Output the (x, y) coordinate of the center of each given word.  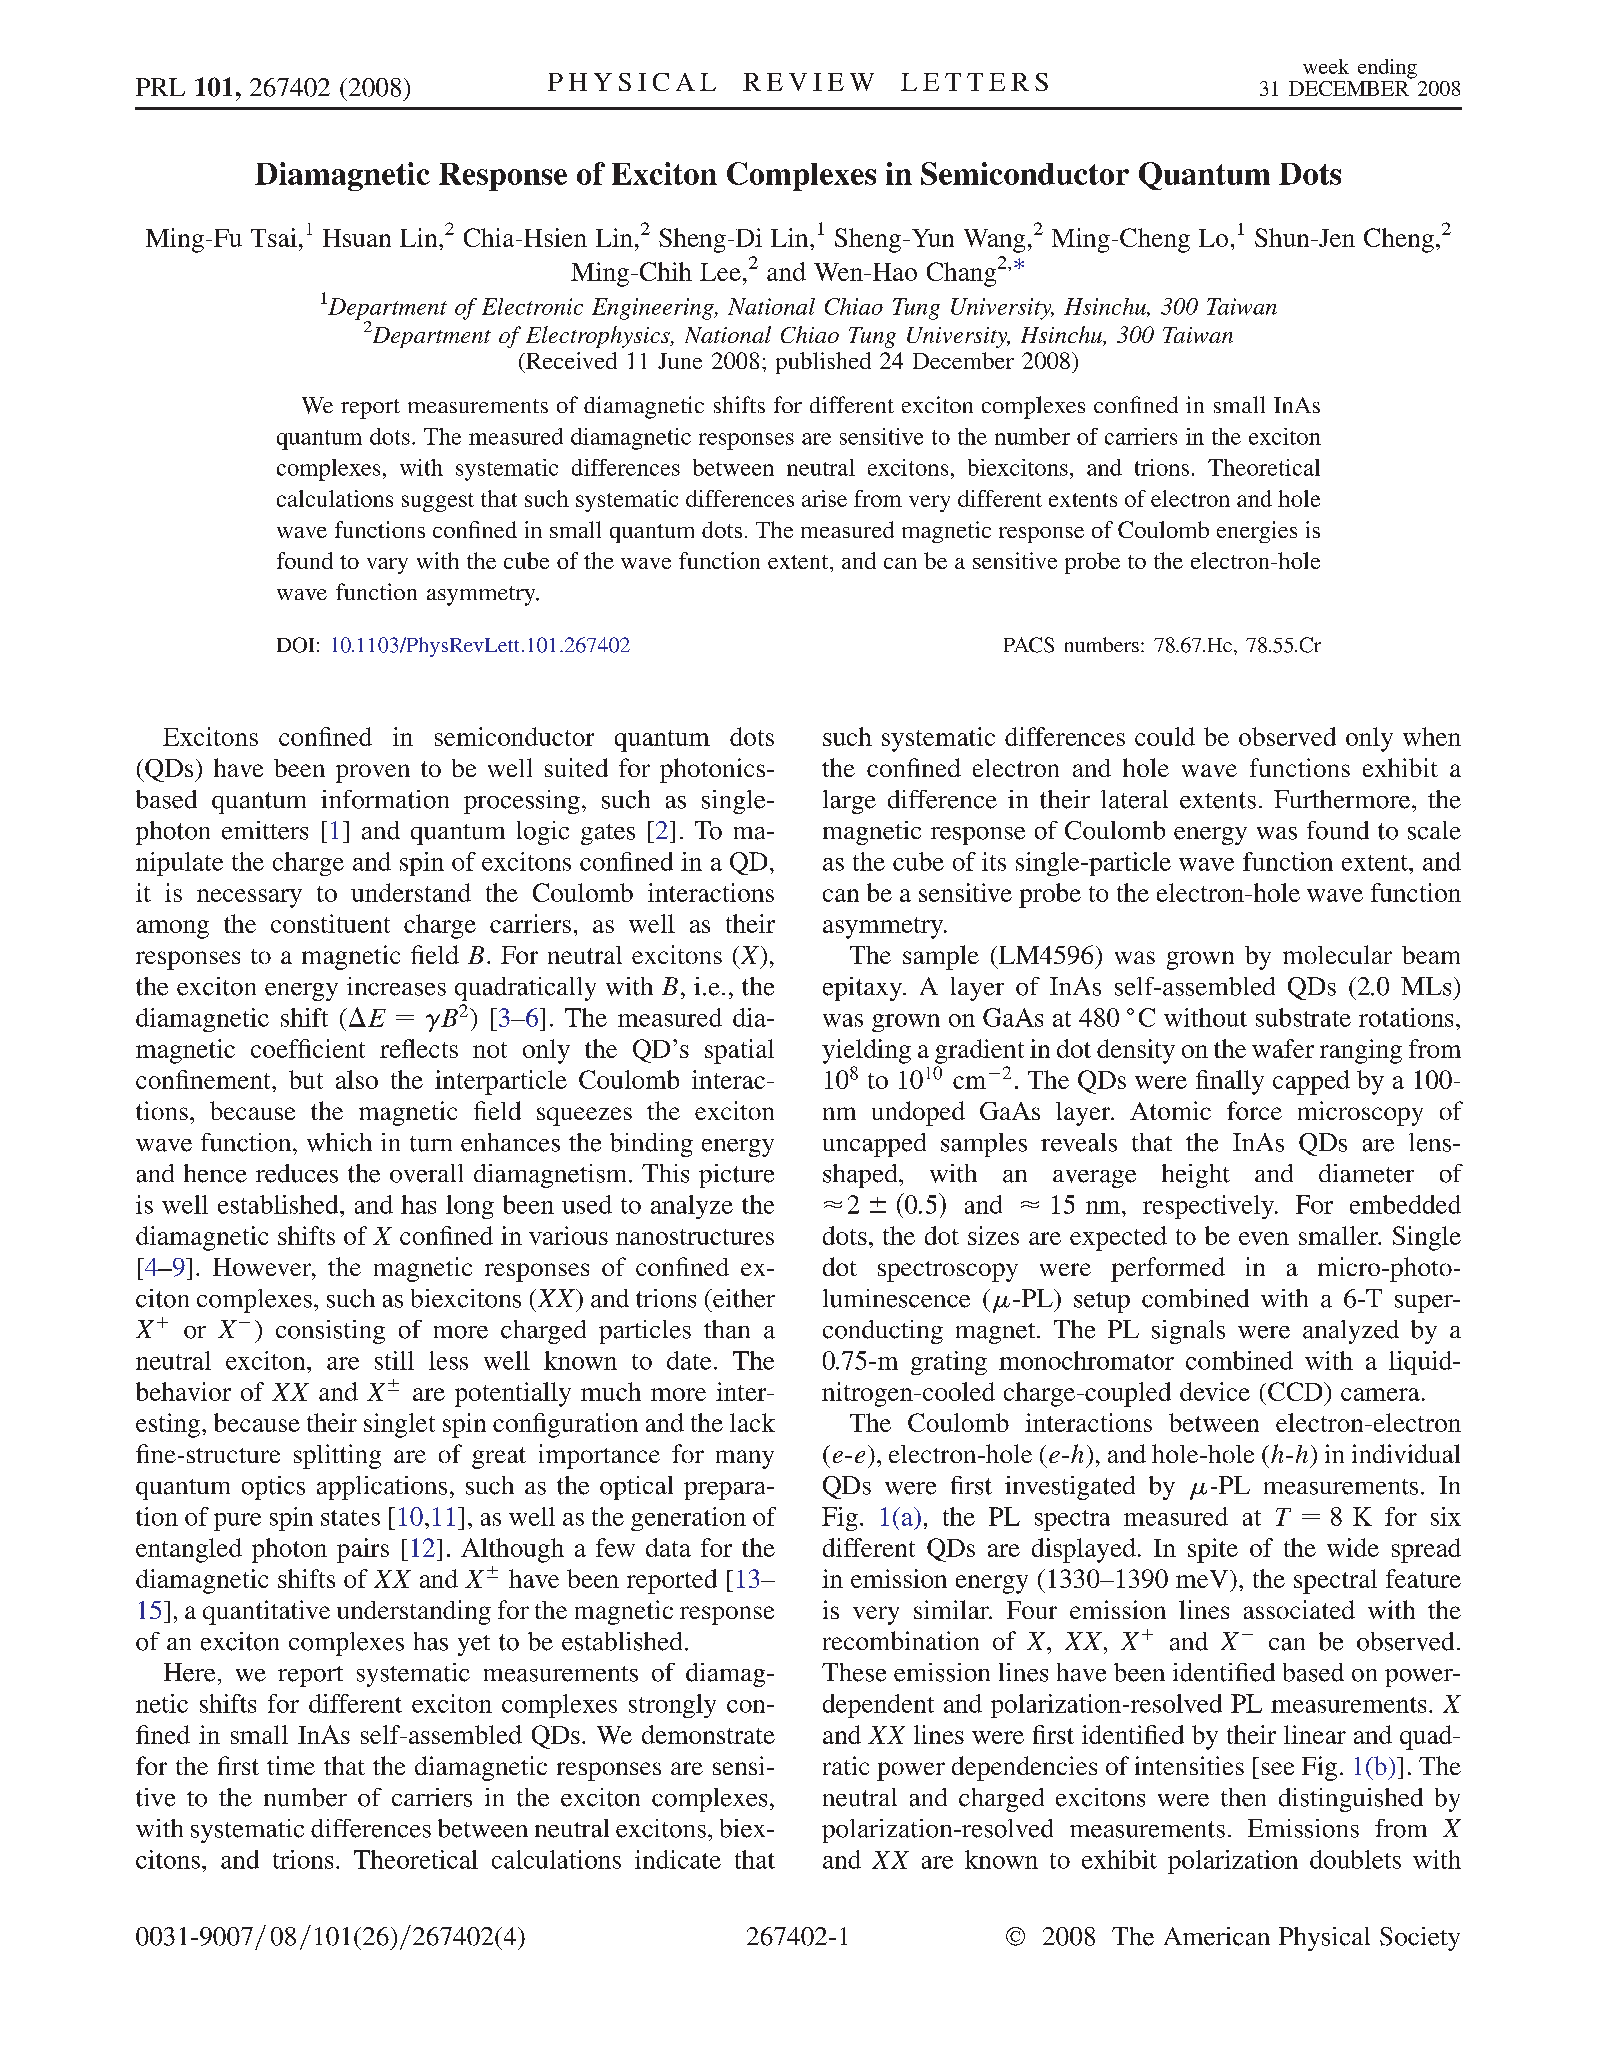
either (743, 1298)
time (291, 1765)
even (1264, 1238)
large (849, 802)
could (1165, 736)
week (1326, 66)
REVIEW (808, 82)
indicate (678, 1859)
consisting (330, 1332)
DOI (295, 645)
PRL (160, 87)
